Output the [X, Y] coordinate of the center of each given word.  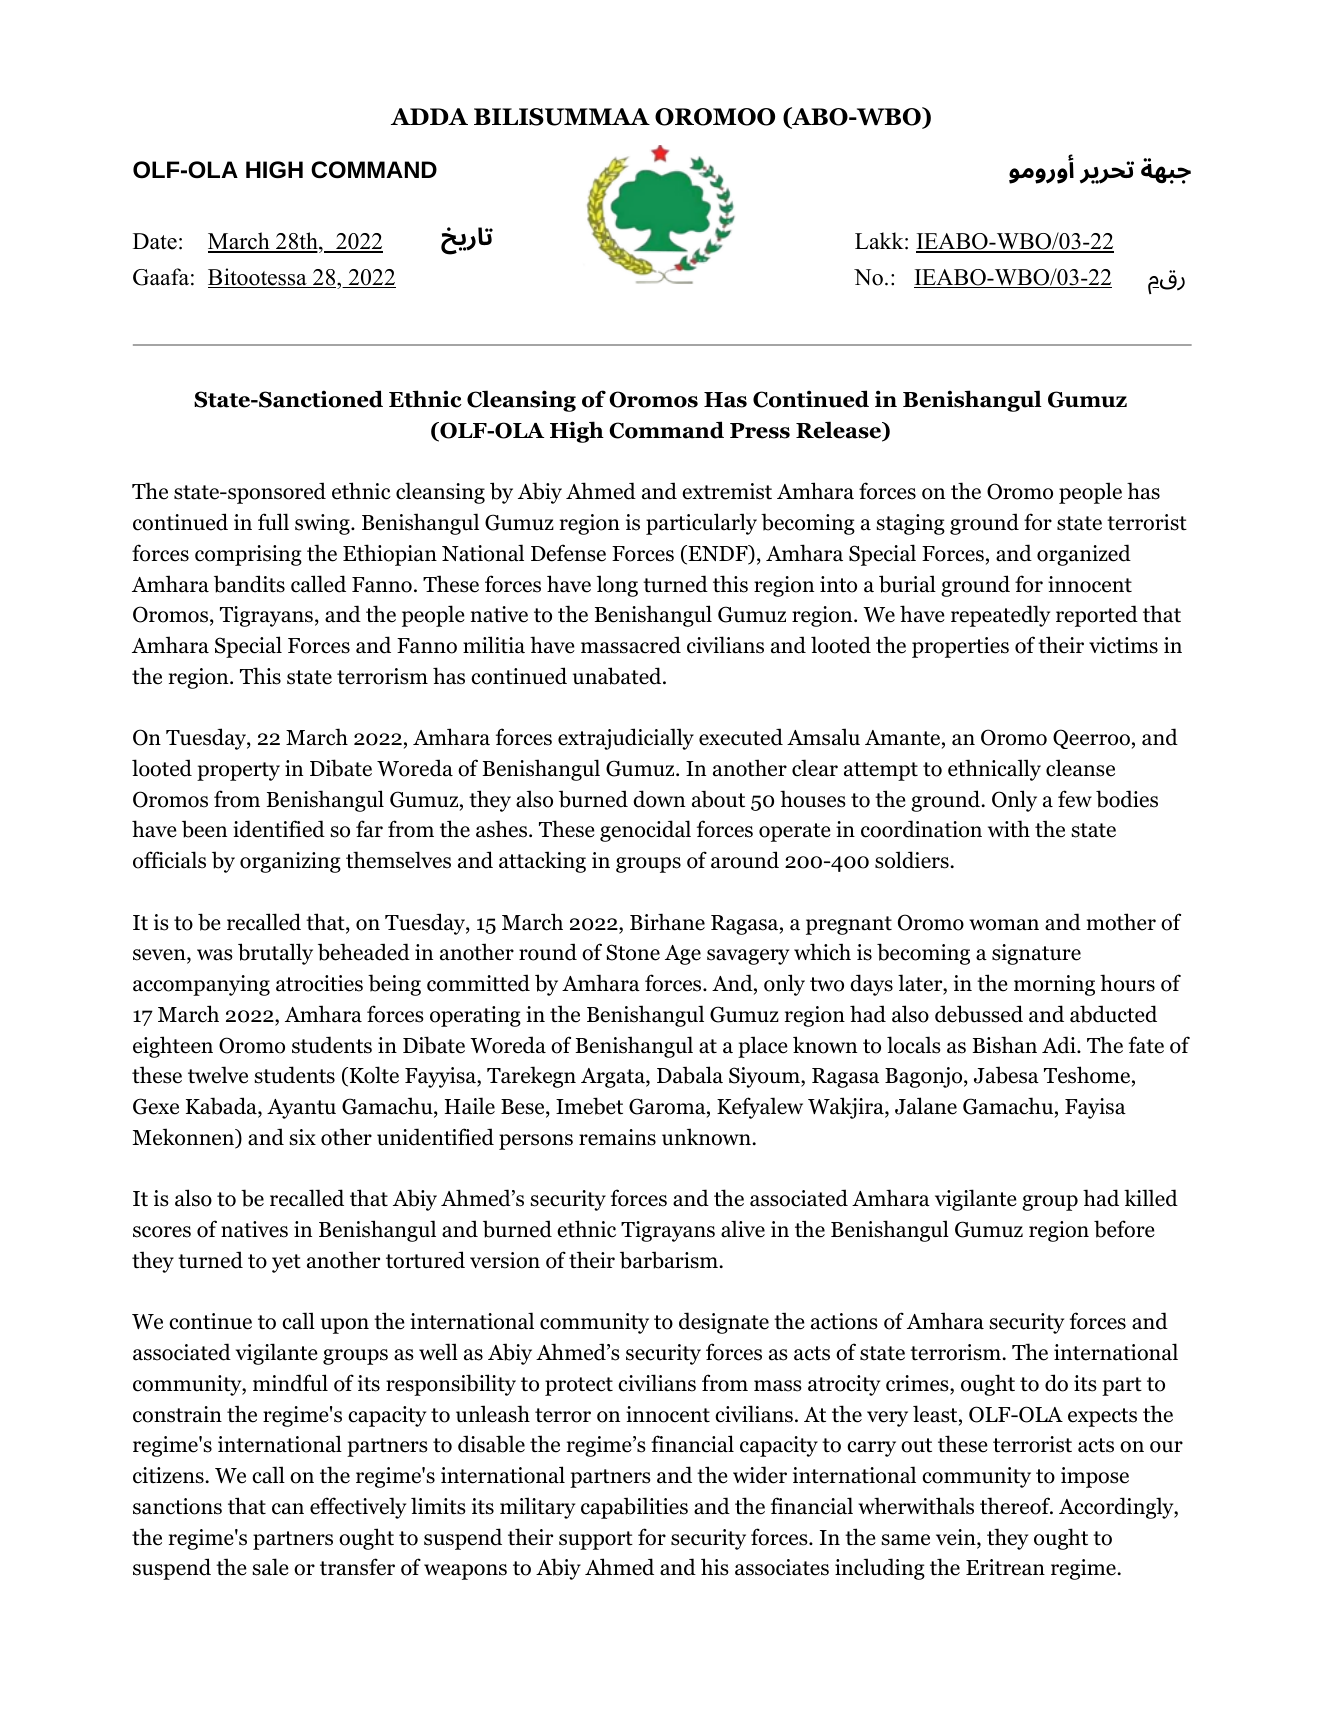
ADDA [429, 116]
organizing [290, 862]
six [302, 1137]
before [1124, 1229]
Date [155, 241]
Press [760, 431]
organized [1084, 555]
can [288, 1509]
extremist [727, 491]
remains [617, 1137]
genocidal [645, 831]
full [273, 522]
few [1075, 799]
